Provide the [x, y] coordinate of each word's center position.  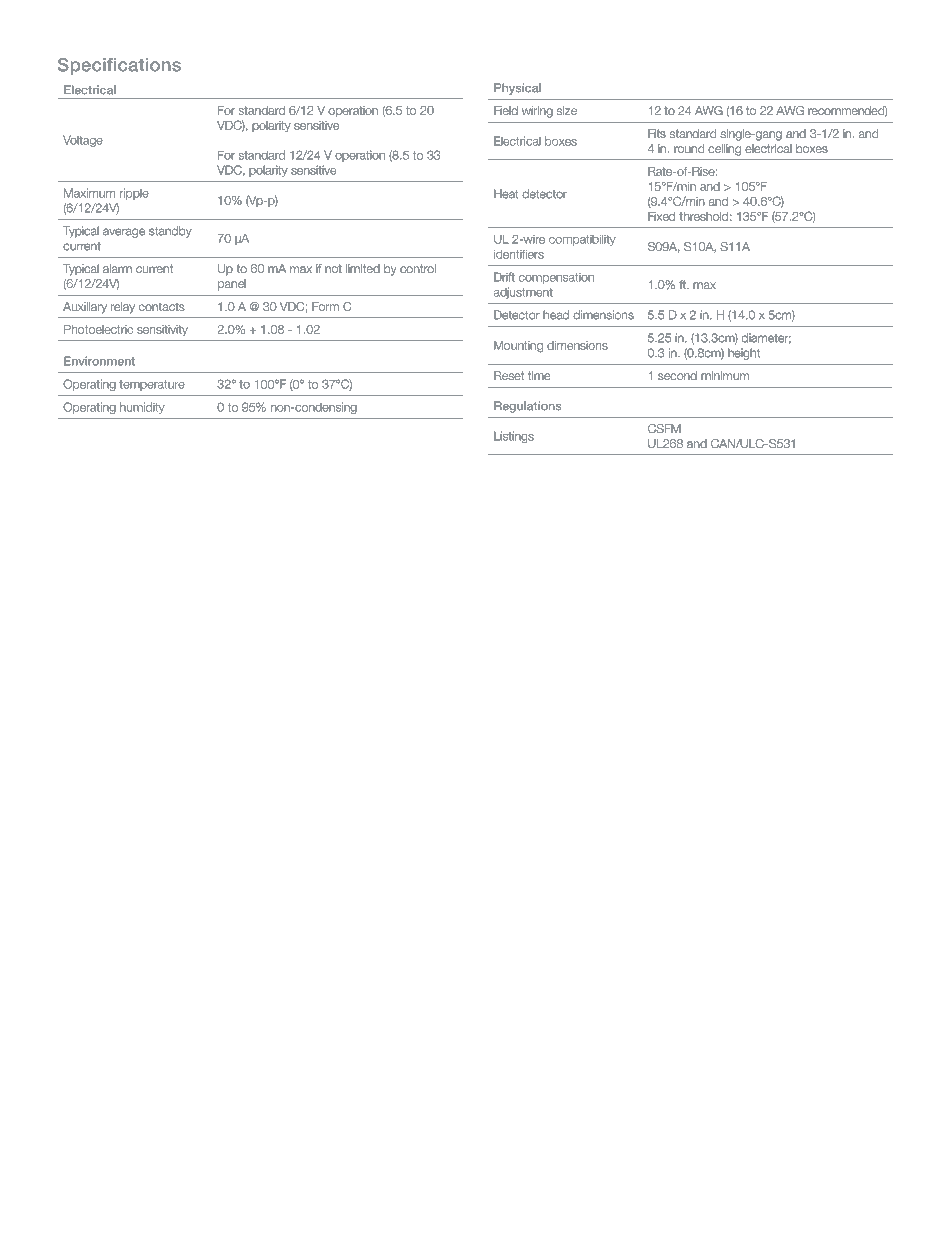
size [567, 110]
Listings [514, 437]
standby [170, 232]
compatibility [582, 240]
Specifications [119, 66]
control [418, 268]
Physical [517, 89]
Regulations [527, 407]
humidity [142, 408]
